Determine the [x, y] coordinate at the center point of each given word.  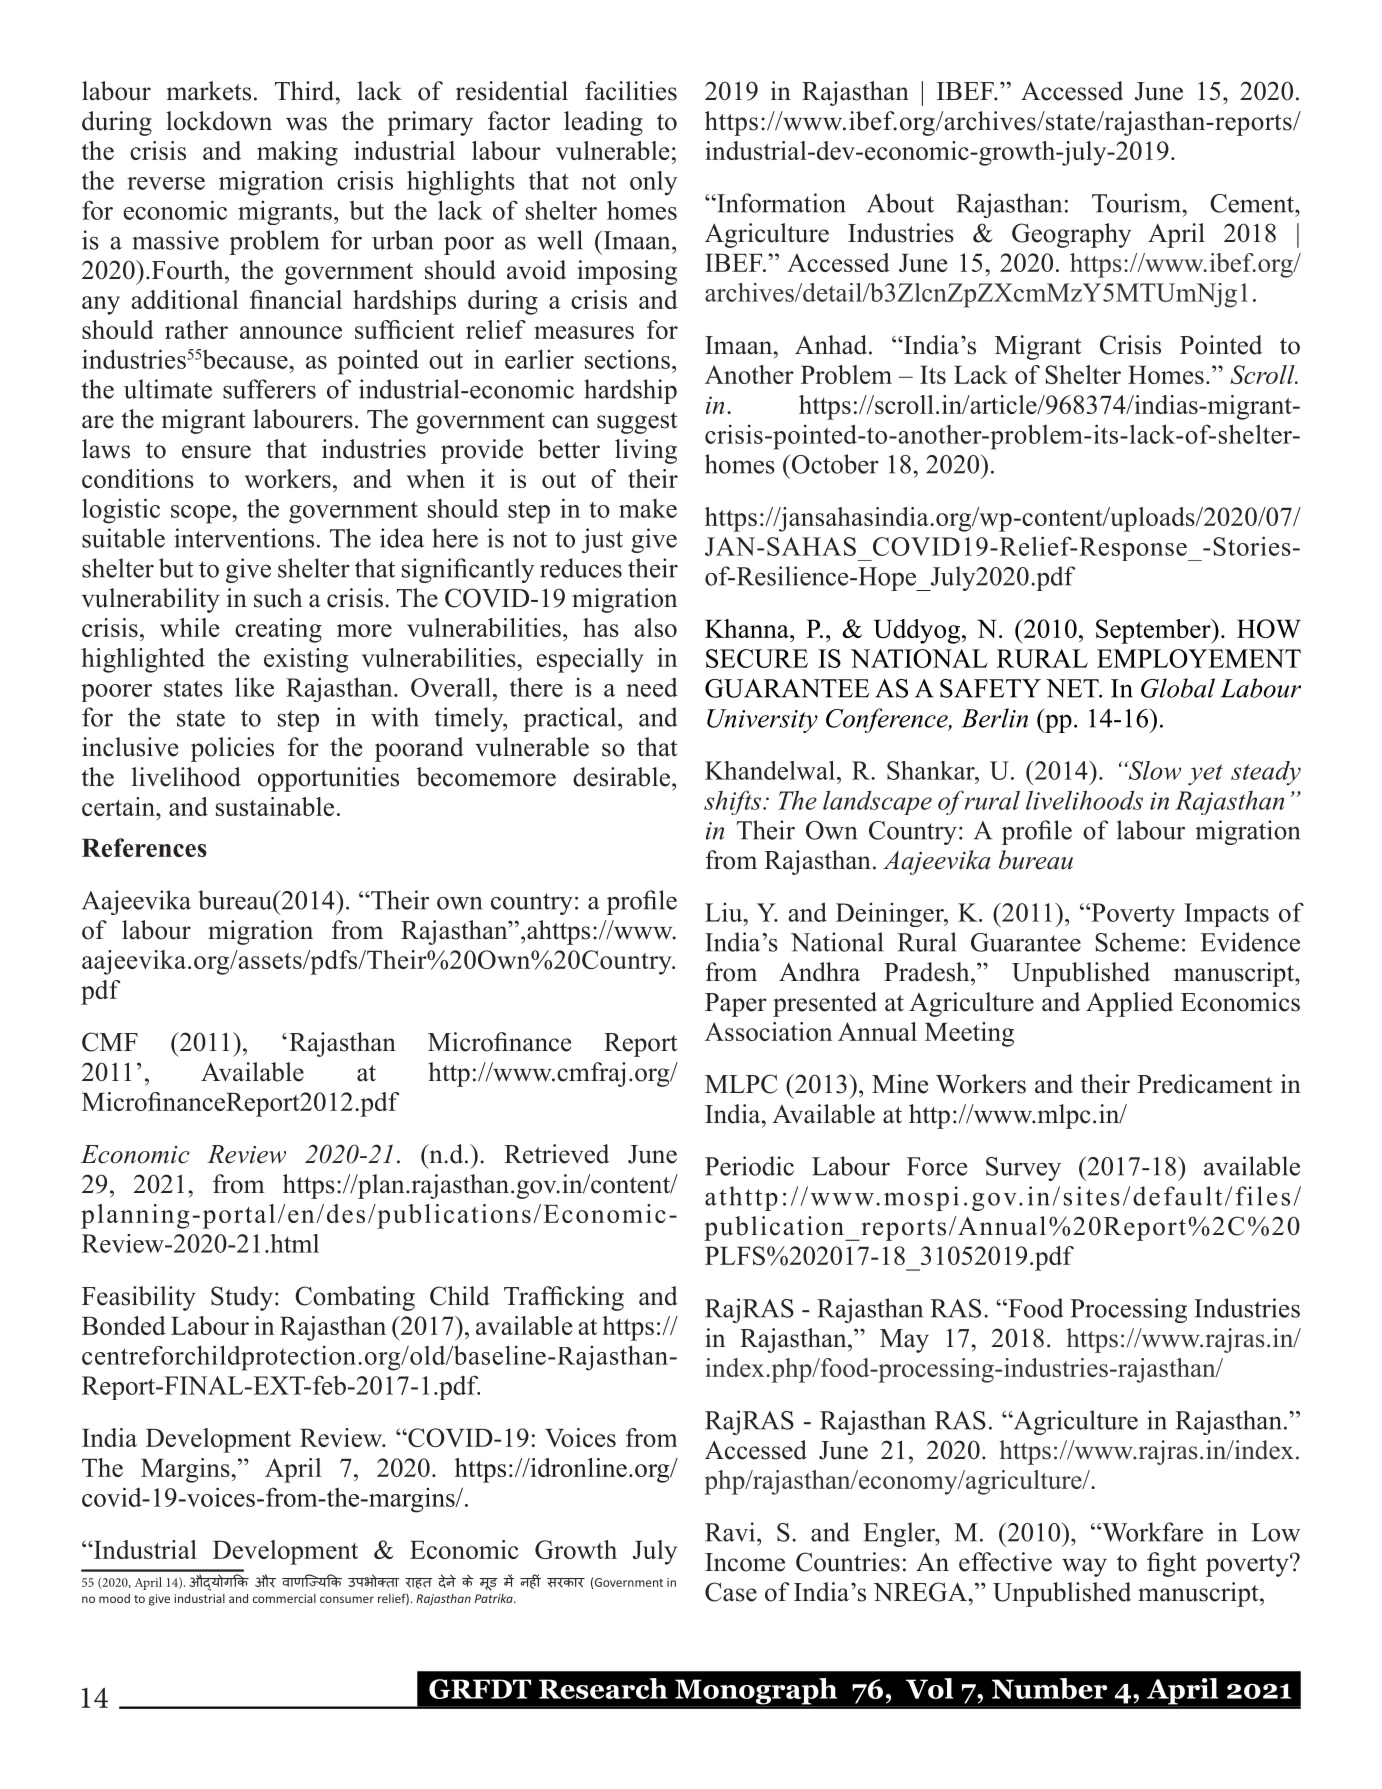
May [904, 1341]
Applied [1129, 1004]
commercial [284, 1598]
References [144, 847]
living [646, 451]
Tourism [1138, 203]
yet [1205, 775]
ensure [216, 452]
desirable [621, 777]
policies [232, 749]
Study [242, 1298]
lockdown [219, 121]
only [653, 183]
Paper [736, 1005]
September [1154, 631]
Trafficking [564, 1298]
